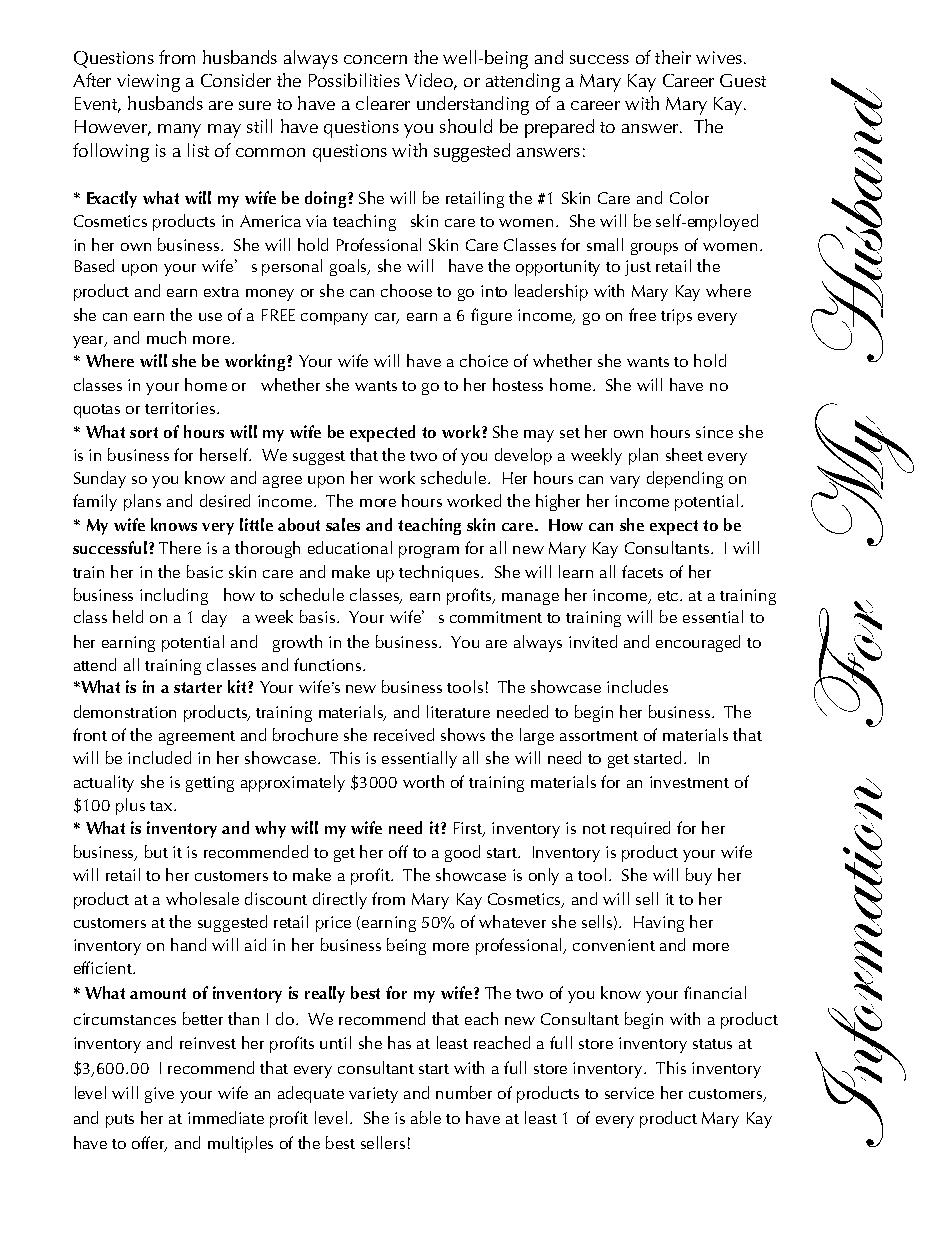  Describe the element at coordinates (684, 454) in the screenshot. I see `sheet` at that location.
